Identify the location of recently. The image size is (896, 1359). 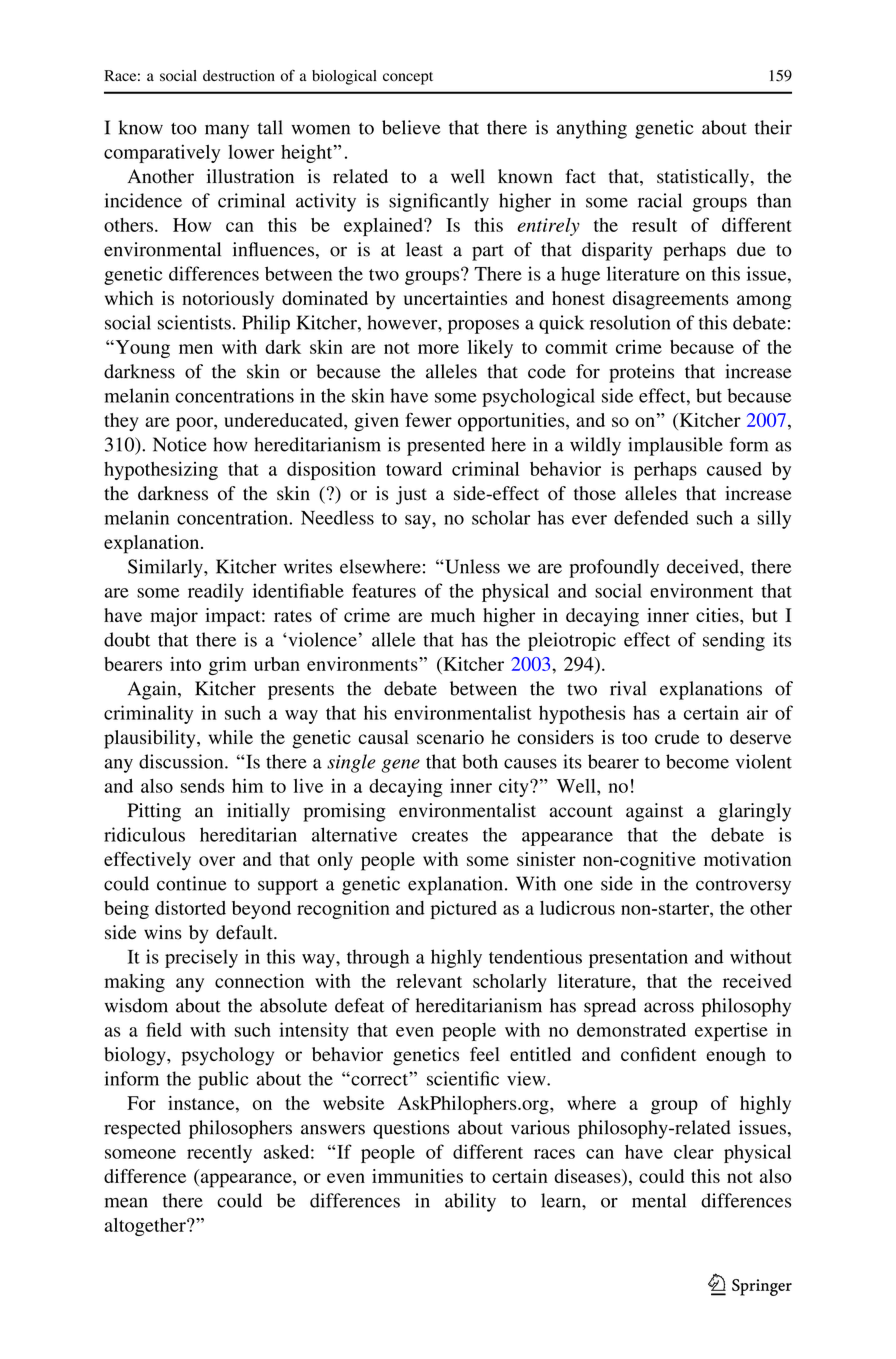
(219, 1154).
